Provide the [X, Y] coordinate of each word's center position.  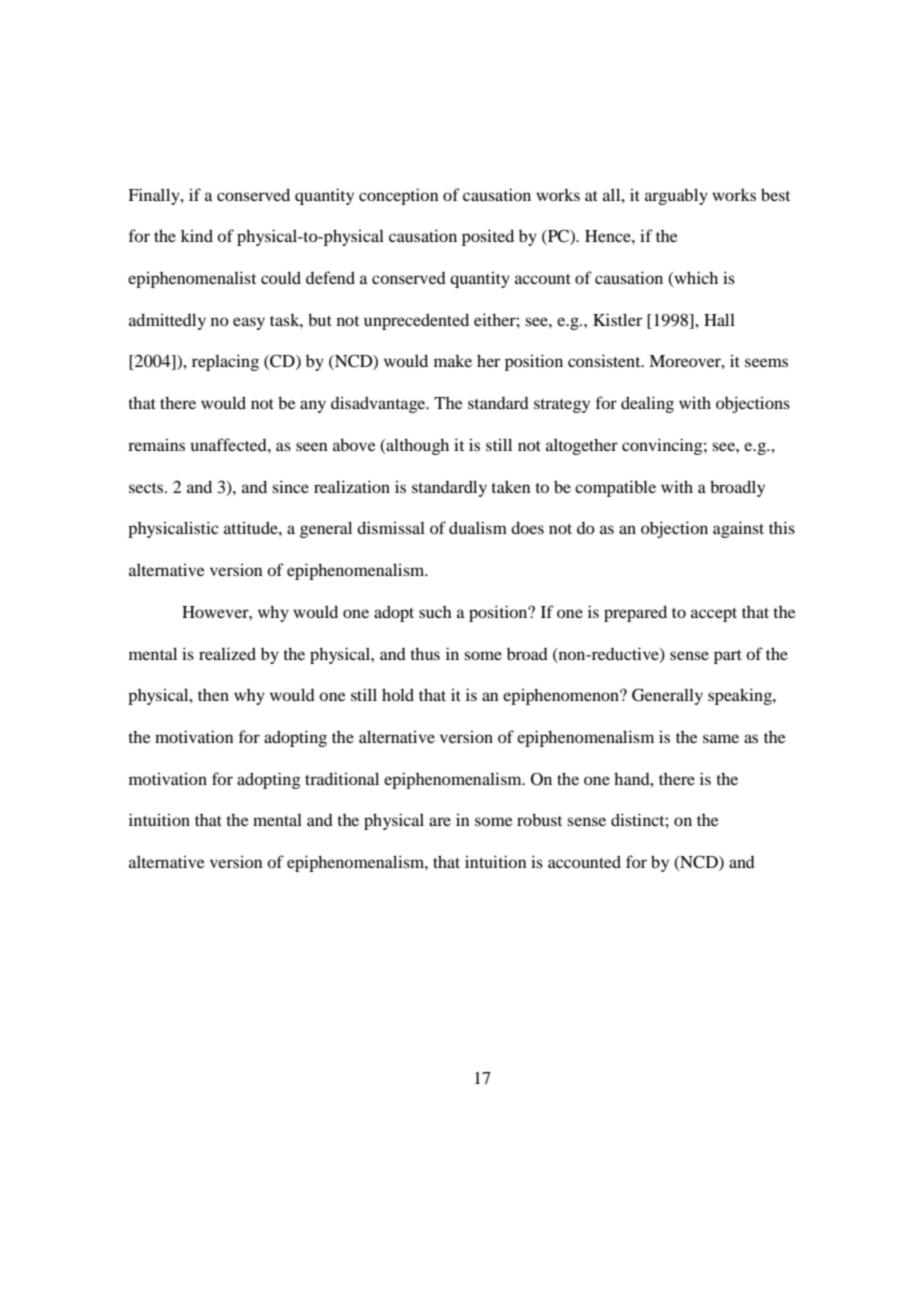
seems [766, 362]
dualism [478, 527]
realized [227, 653]
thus [425, 653]
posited [488, 237]
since [290, 486]
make [453, 360]
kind [197, 235]
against [738, 529]
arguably [676, 196]
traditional [342, 778]
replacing [225, 362]
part [728, 657]
